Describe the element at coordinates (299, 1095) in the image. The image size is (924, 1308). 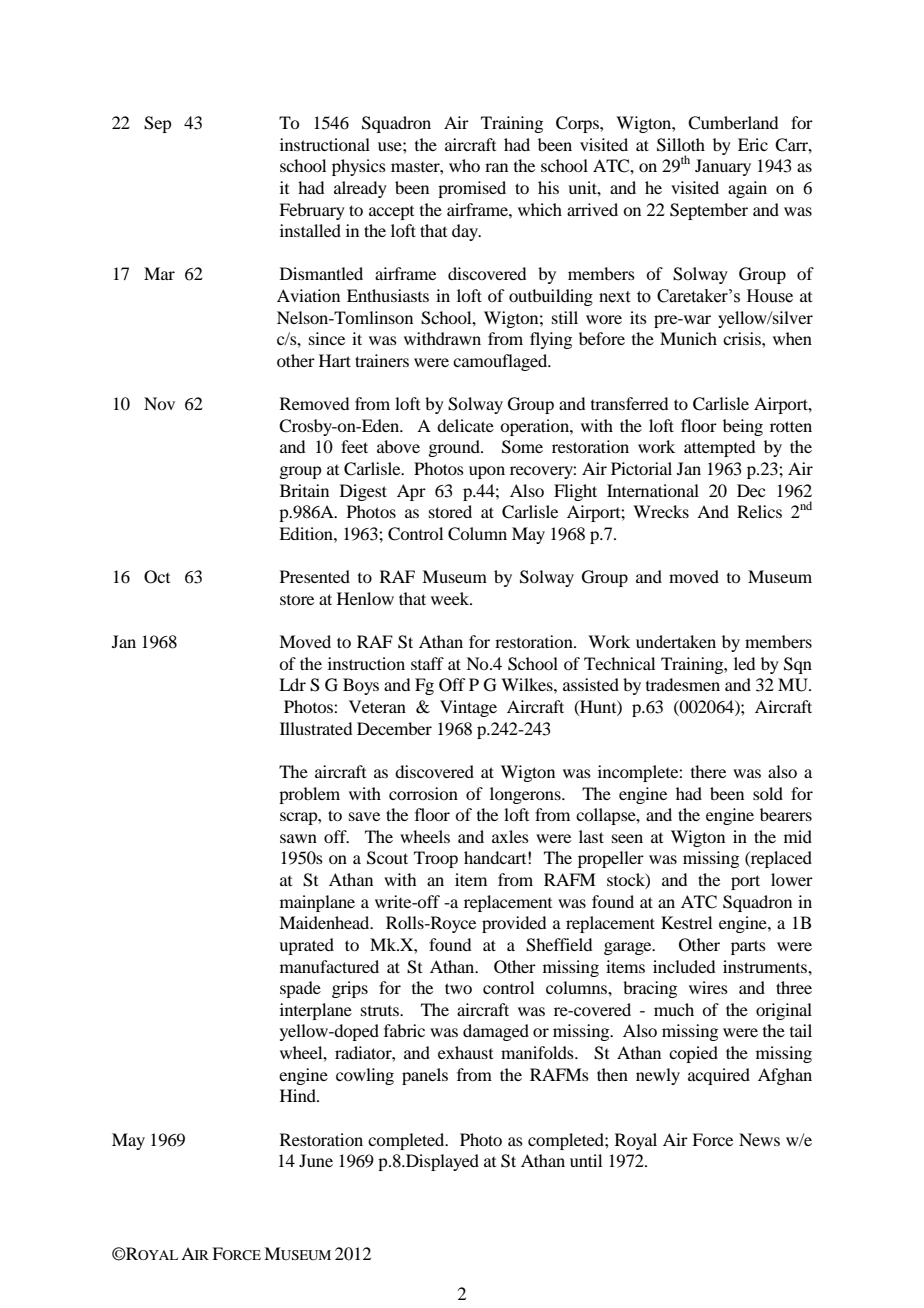
I see `Hind` at that location.
